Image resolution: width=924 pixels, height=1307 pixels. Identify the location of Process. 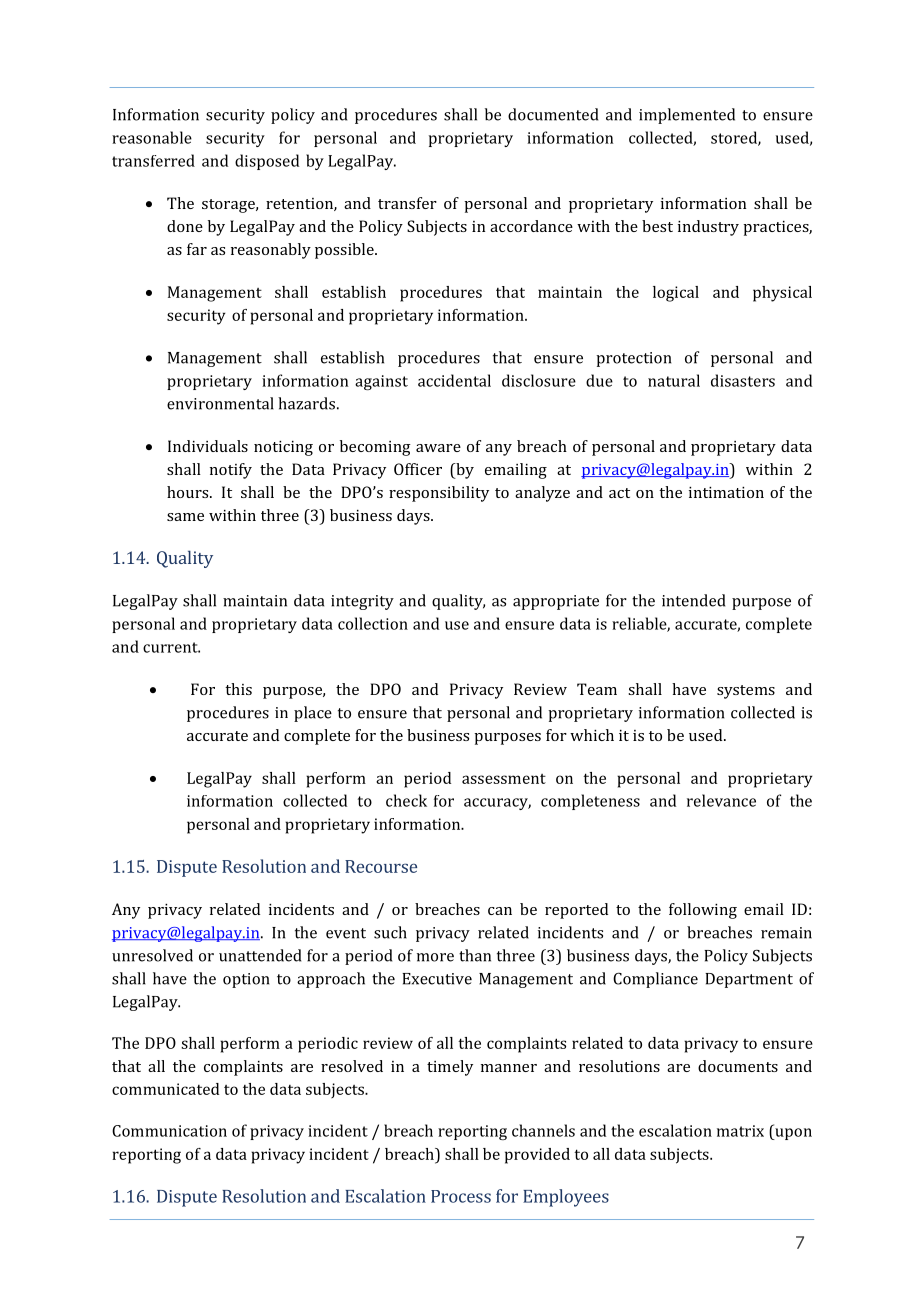
(461, 1196).
